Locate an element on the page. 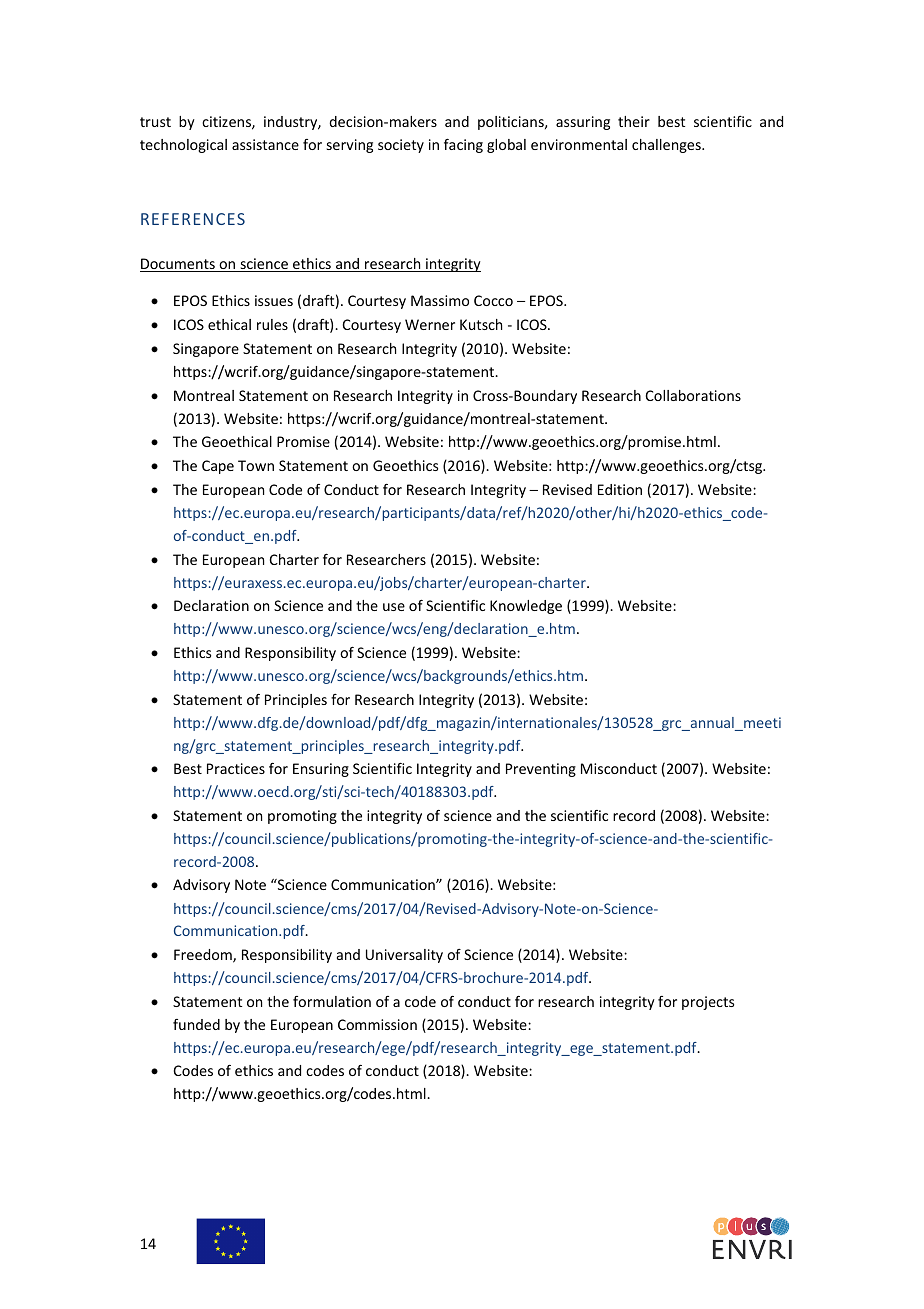  Edition is located at coordinates (620, 489).
